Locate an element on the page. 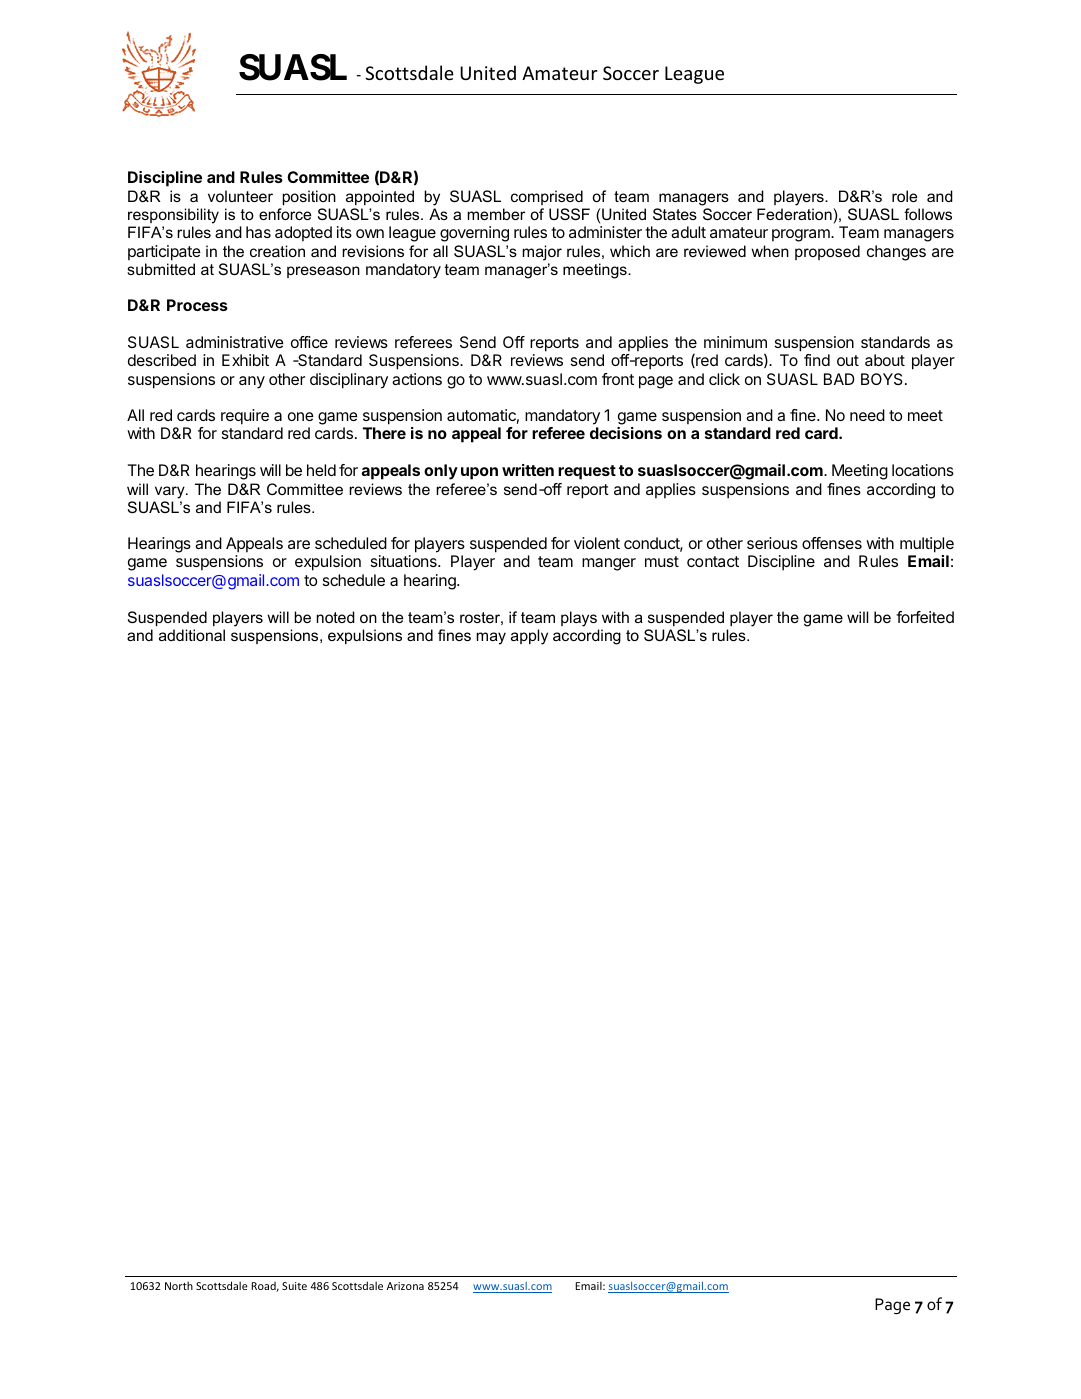 This document has width=1081, height=1399. plays is located at coordinates (579, 619).
